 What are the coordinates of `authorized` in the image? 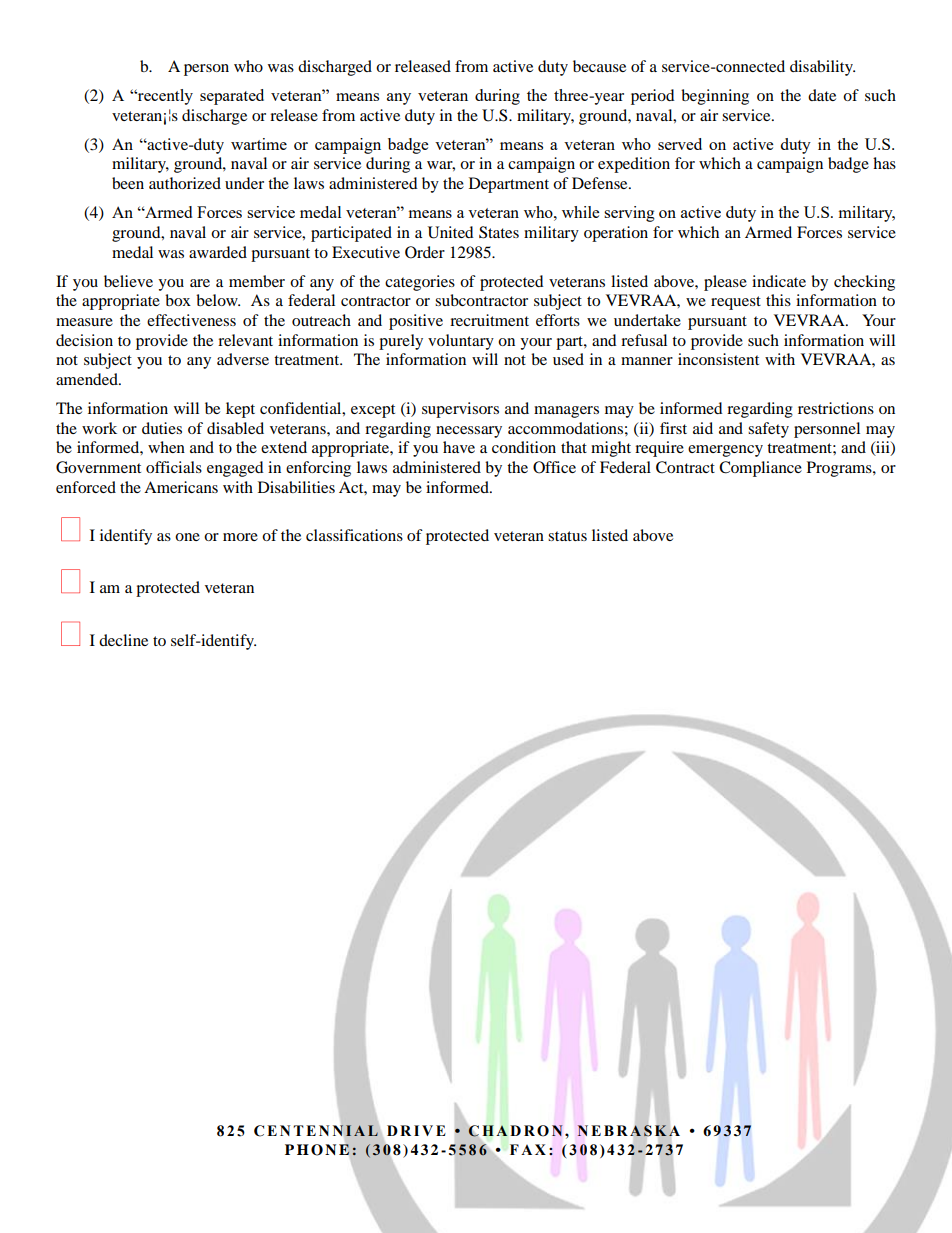 It's located at (185, 183).
